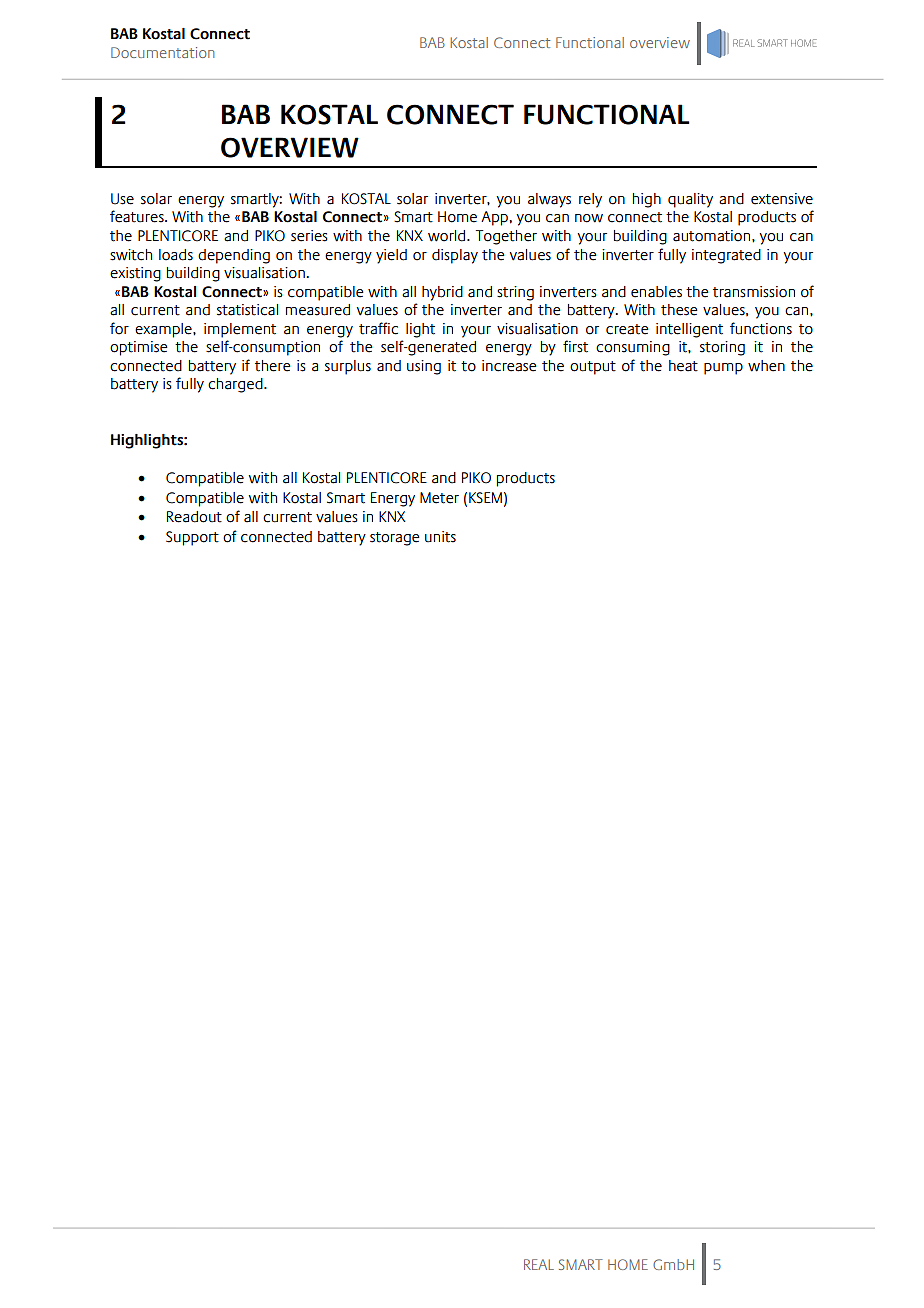 The width and height of the screenshot is (924, 1308). What do you see at coordinates (440, 537) in the screenshot?
I see `units` at bounding box center [440, 537].
